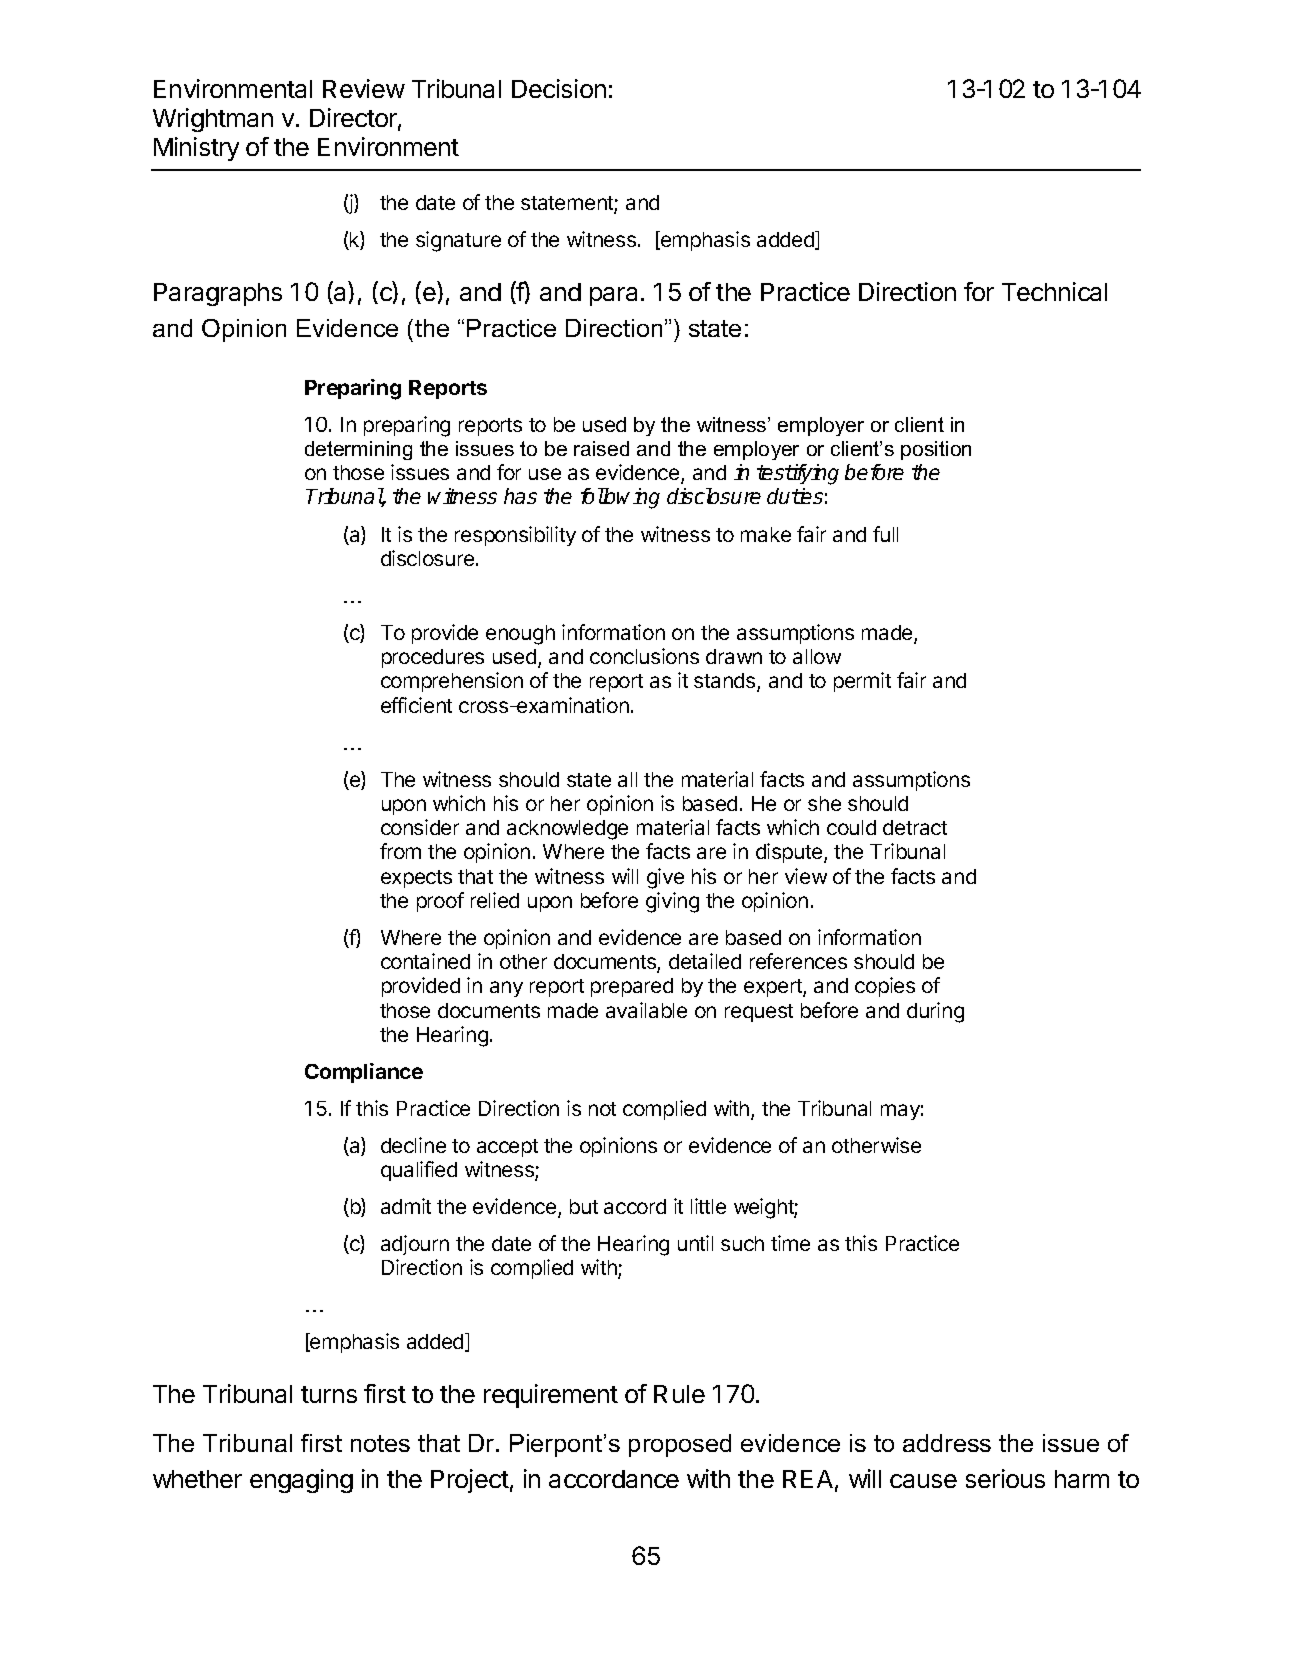 The height and width of the page is (1672, 1292). What do you see at coordinates (1054, 291) in the page?
I see `Technical` at bounding box center [1054, 291].
